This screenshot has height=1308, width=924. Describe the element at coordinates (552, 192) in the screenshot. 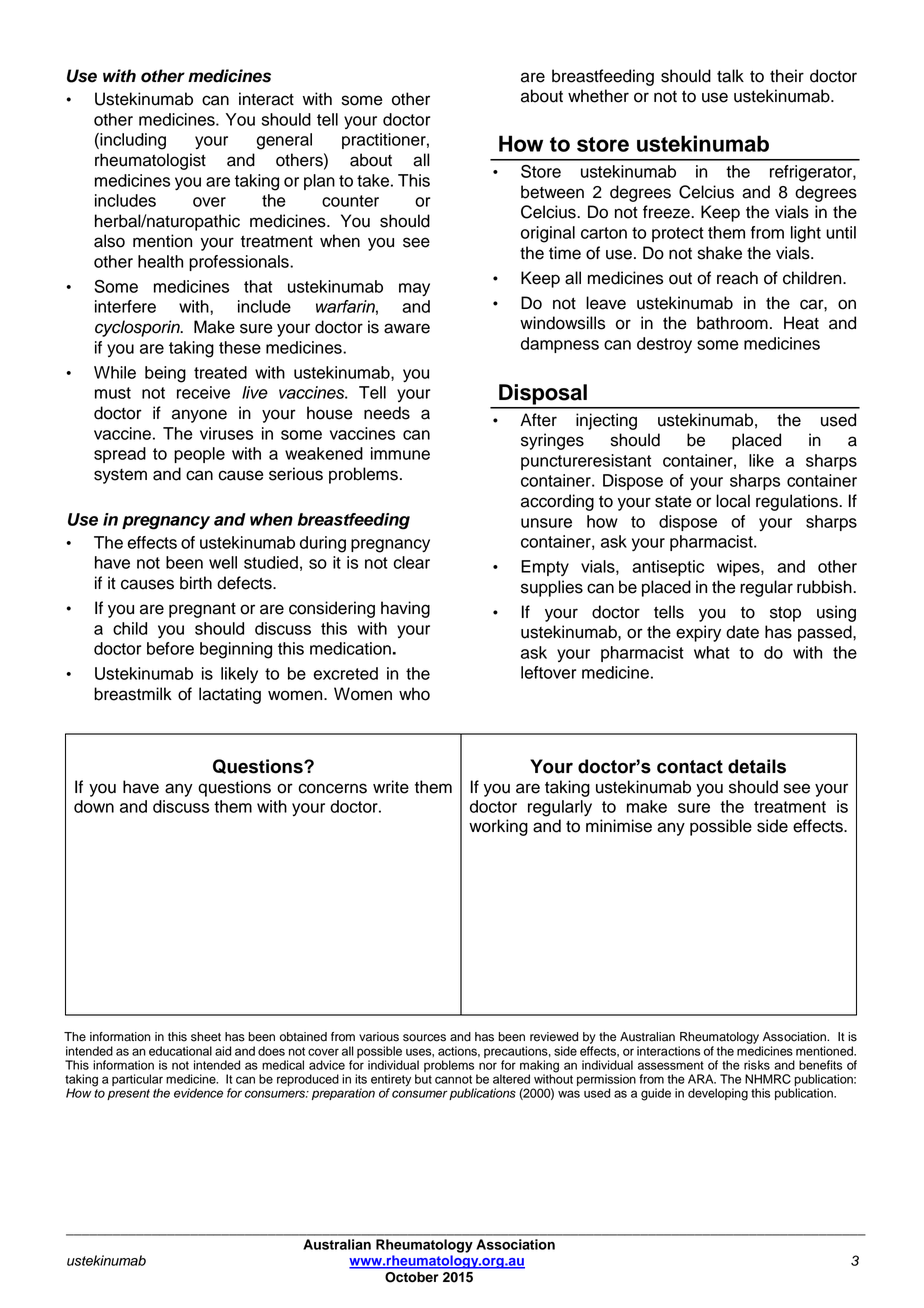

I see `between` at that location.
